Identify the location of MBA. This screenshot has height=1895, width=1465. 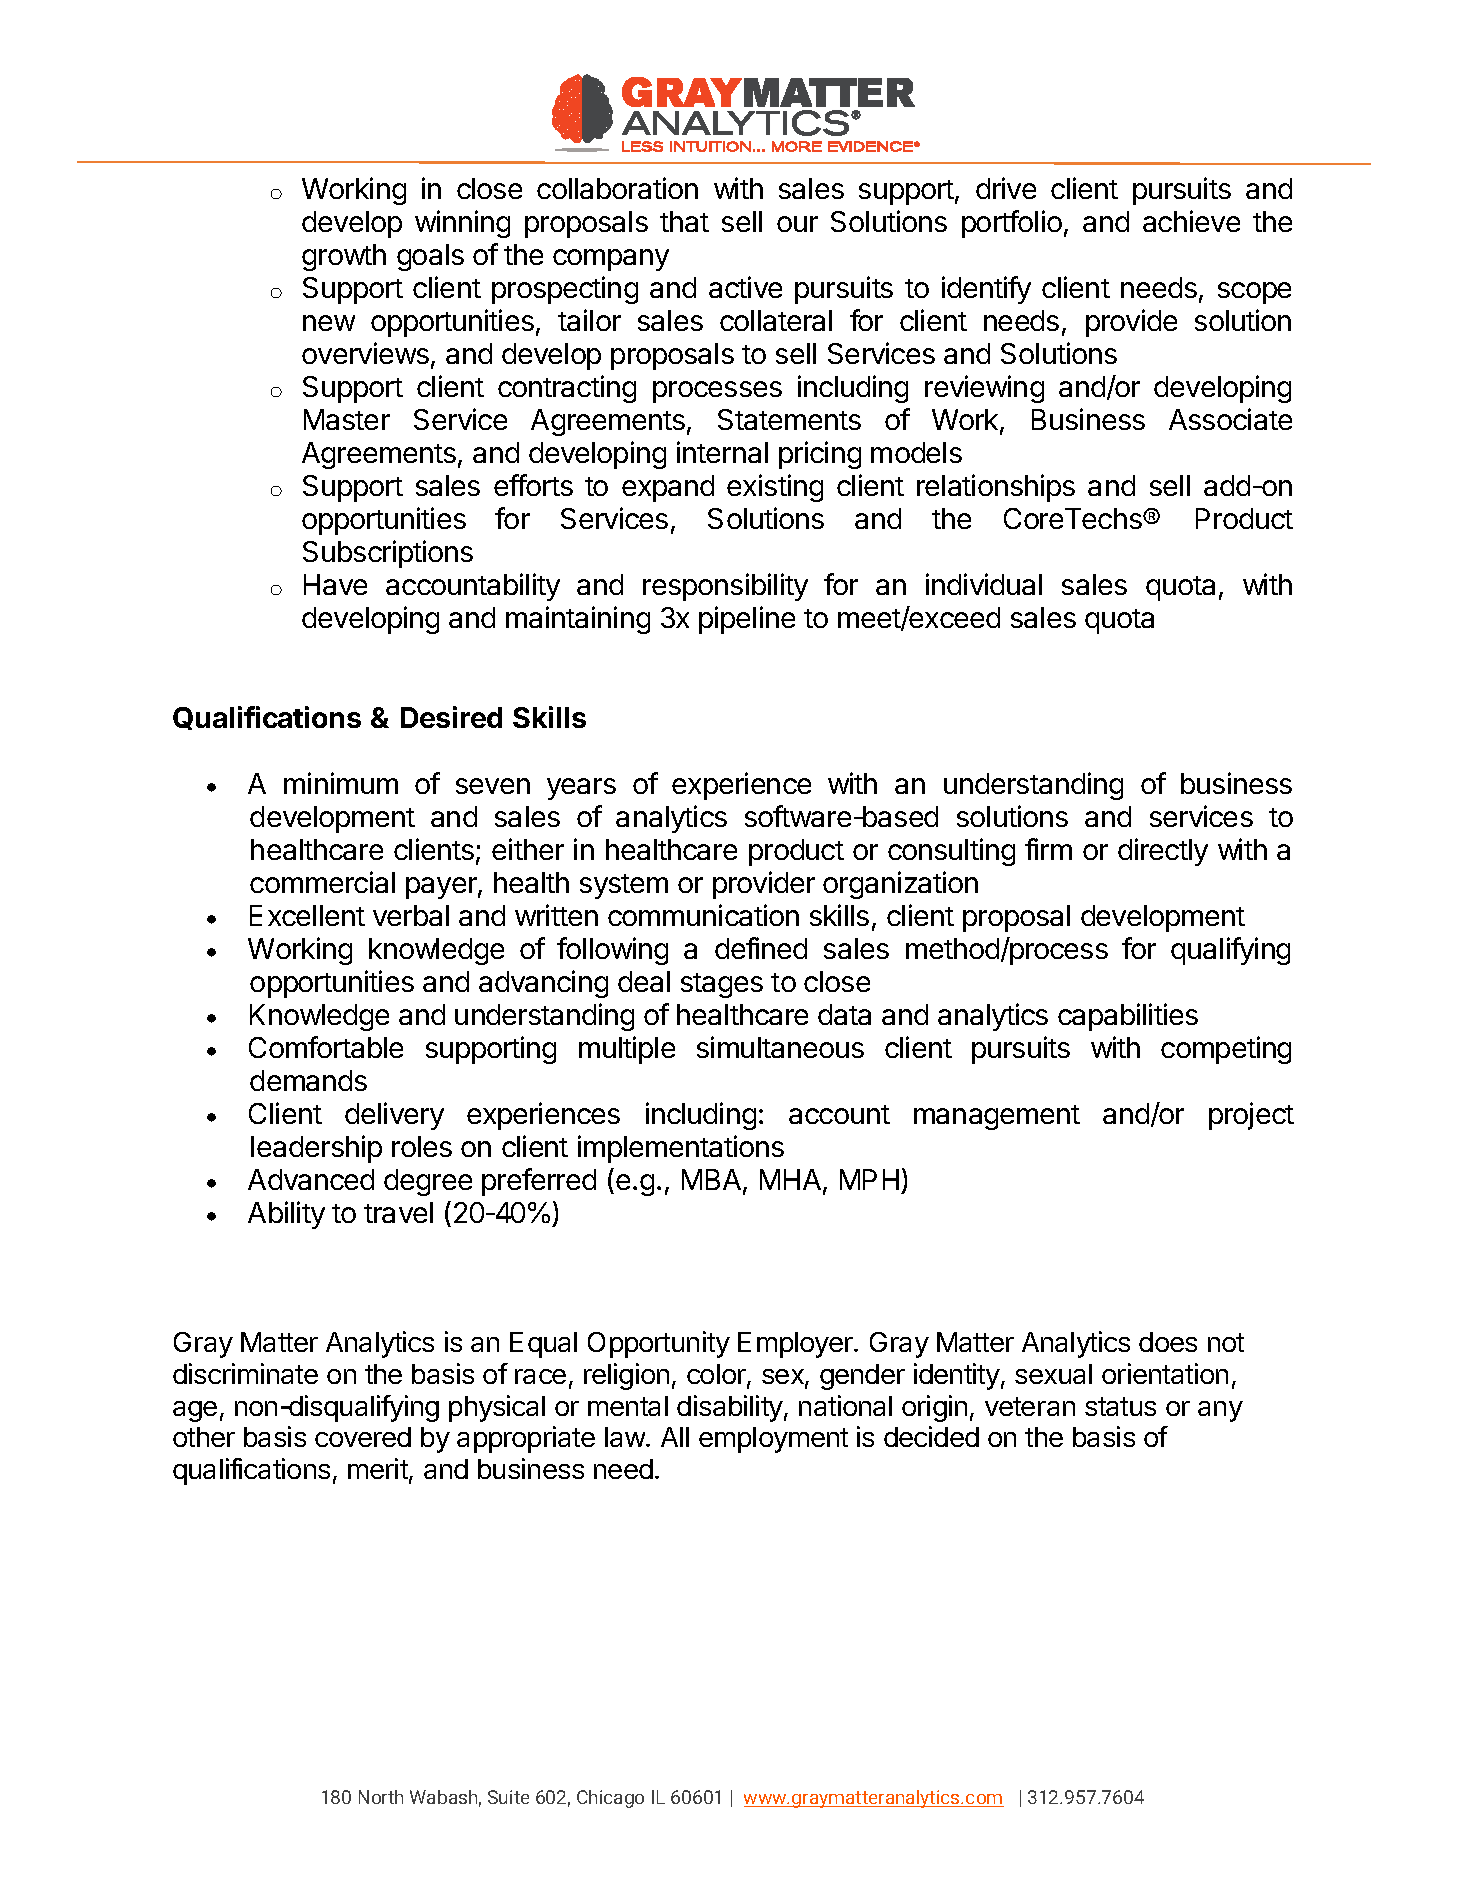
(713, 1181).
